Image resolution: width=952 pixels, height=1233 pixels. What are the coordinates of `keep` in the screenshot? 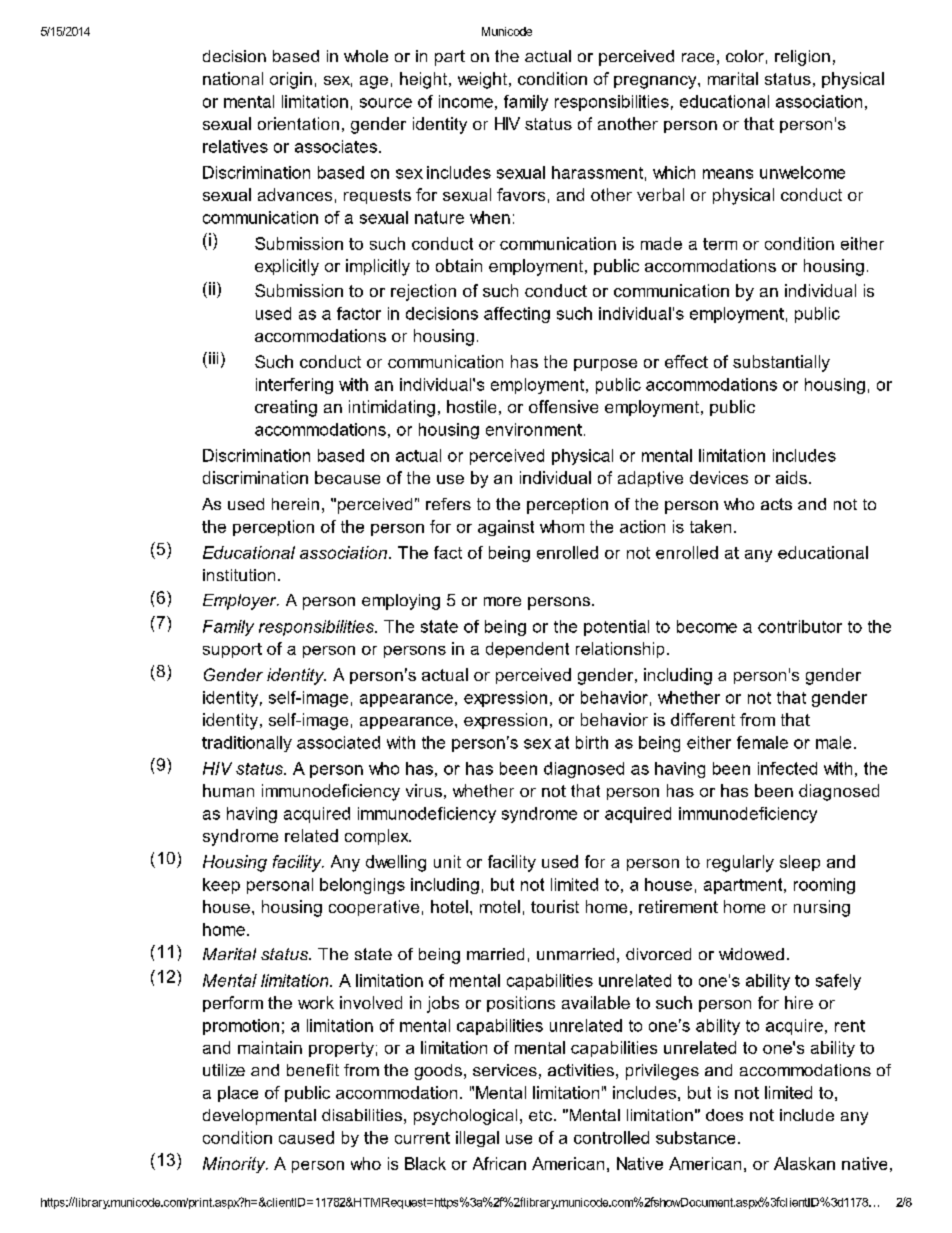 It's located at (221, 886).
